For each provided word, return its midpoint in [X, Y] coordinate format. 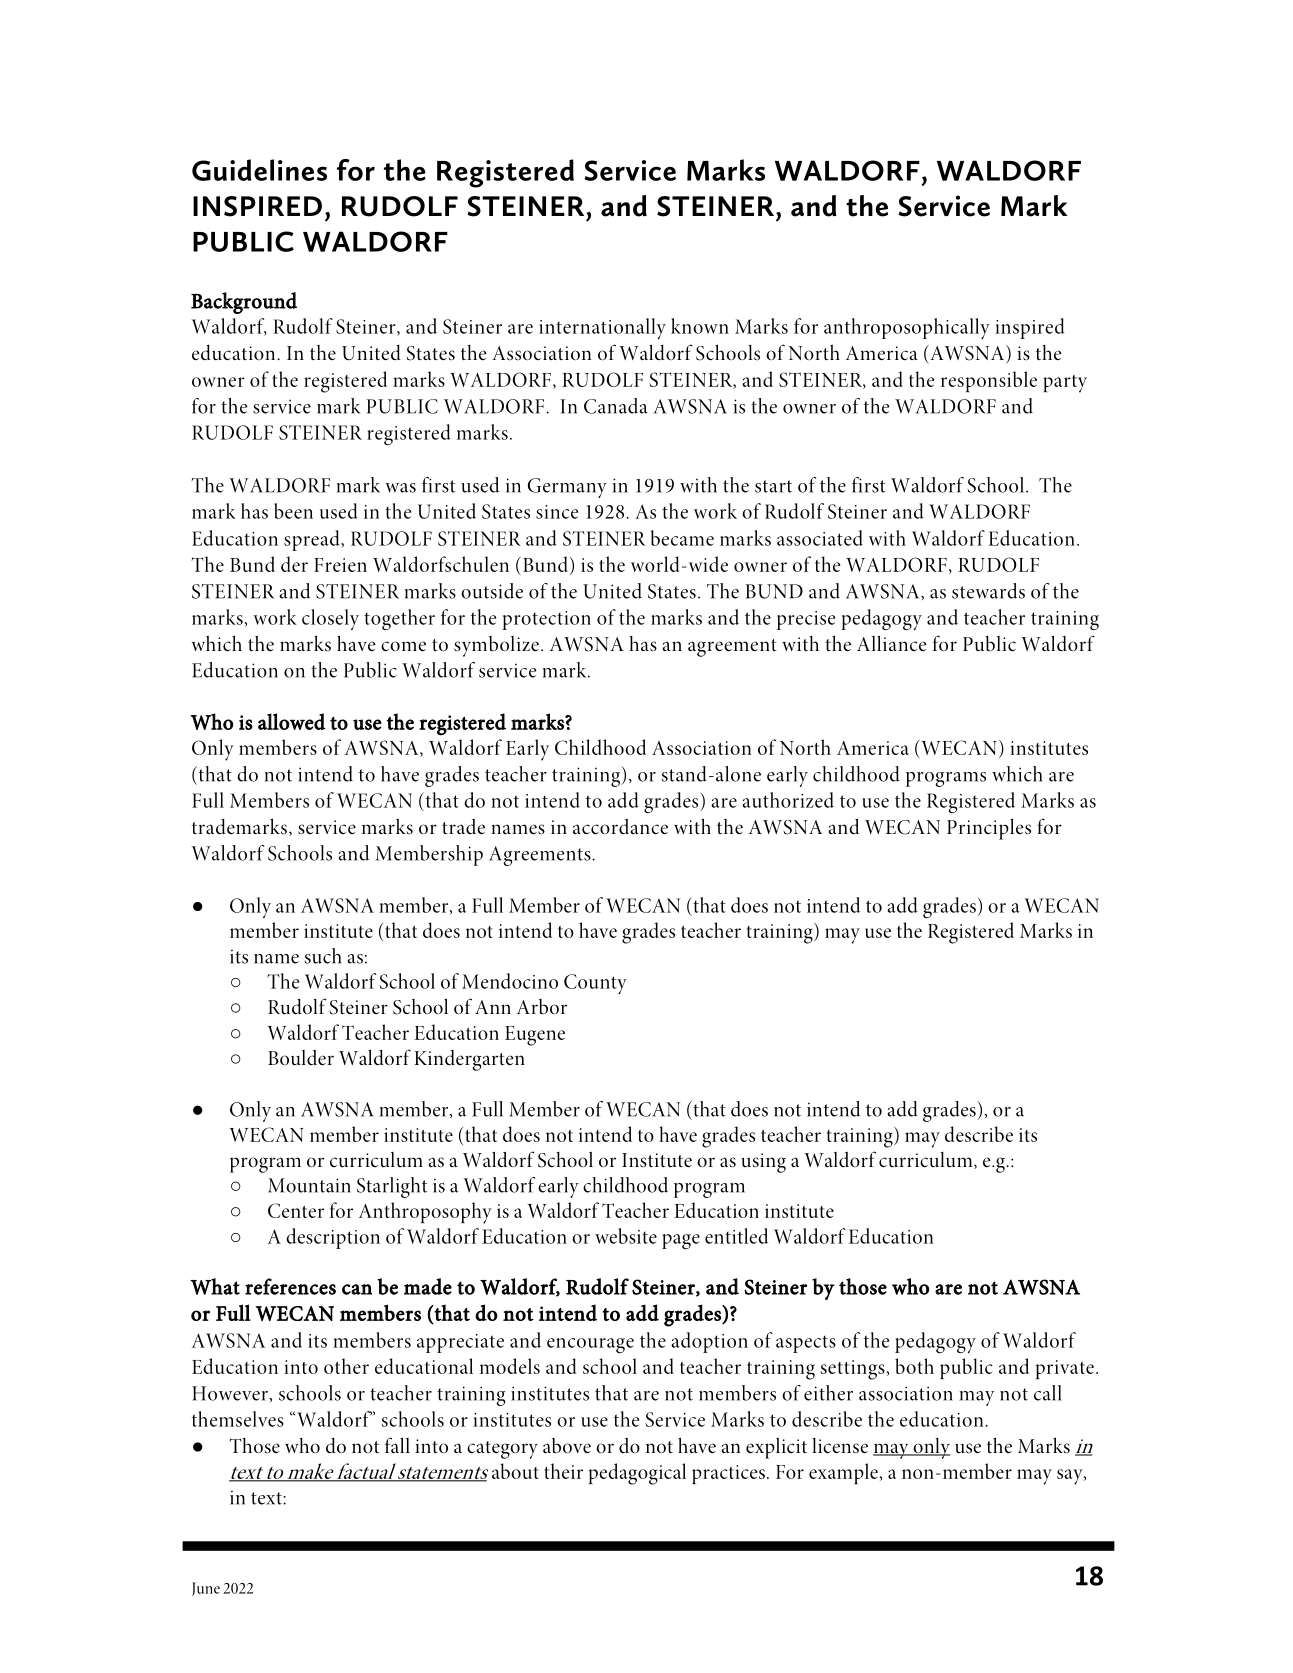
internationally [602, 328]
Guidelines [259, 170]
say [1071, 1477]
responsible [989, 381]
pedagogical [637, 1474]
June [206, 1589]
